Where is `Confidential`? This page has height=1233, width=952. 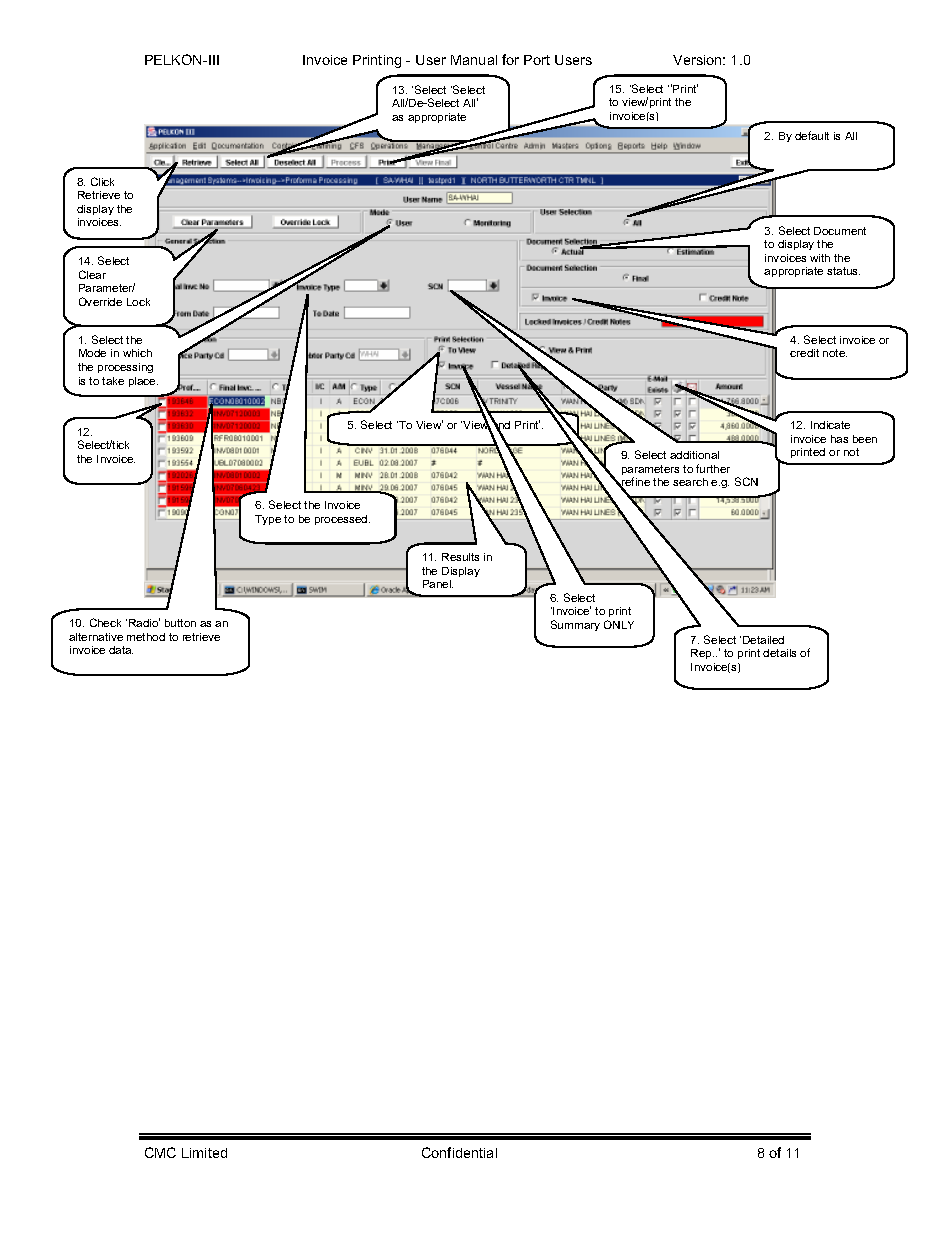
Confidential is located at coordinates (459, 1152).
